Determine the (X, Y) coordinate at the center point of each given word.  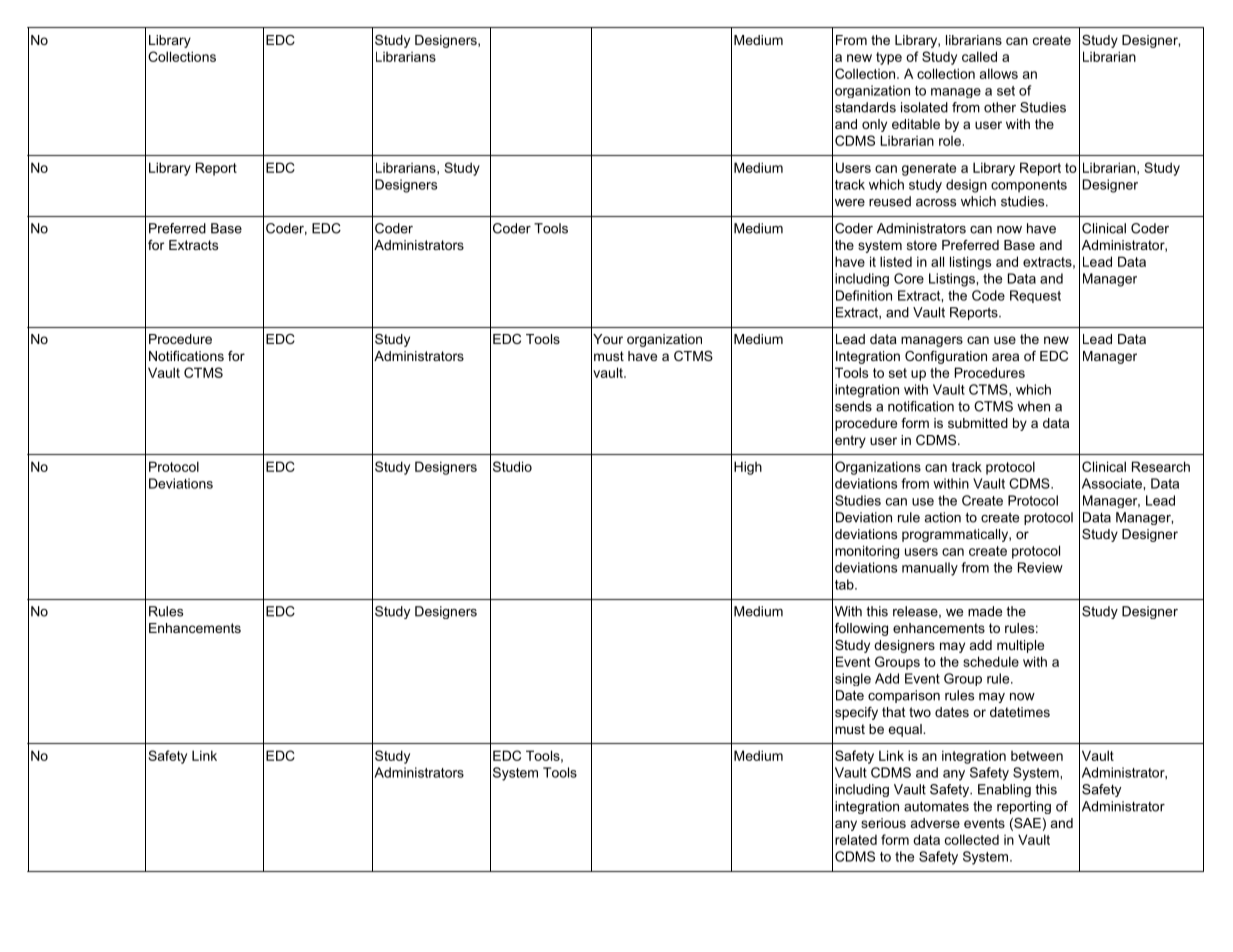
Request (1035, 296)
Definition (864, 295)
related (856, 839)
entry (850, 441)
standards (865, 107)
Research (1161, 466)
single (853, 679)
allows (999, 73)
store (922, 245)
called (979, 56)
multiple (1020, 646)
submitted (978, 423)
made (985, 611)
